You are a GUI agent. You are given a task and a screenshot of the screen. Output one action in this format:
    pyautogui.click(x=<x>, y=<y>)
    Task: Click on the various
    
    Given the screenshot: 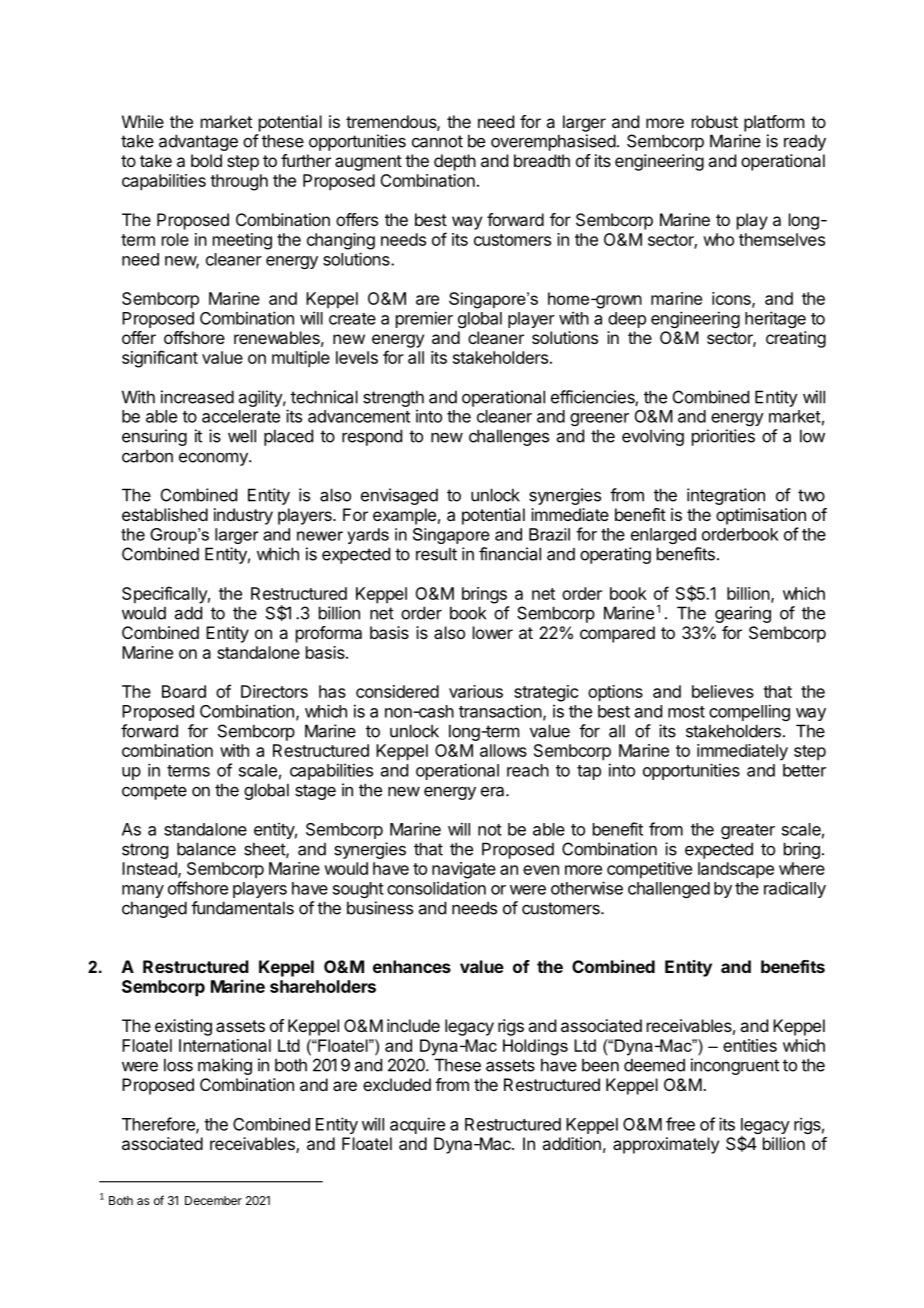 What is the action you would take?
    pyautogui.click(x=476, y=691)
